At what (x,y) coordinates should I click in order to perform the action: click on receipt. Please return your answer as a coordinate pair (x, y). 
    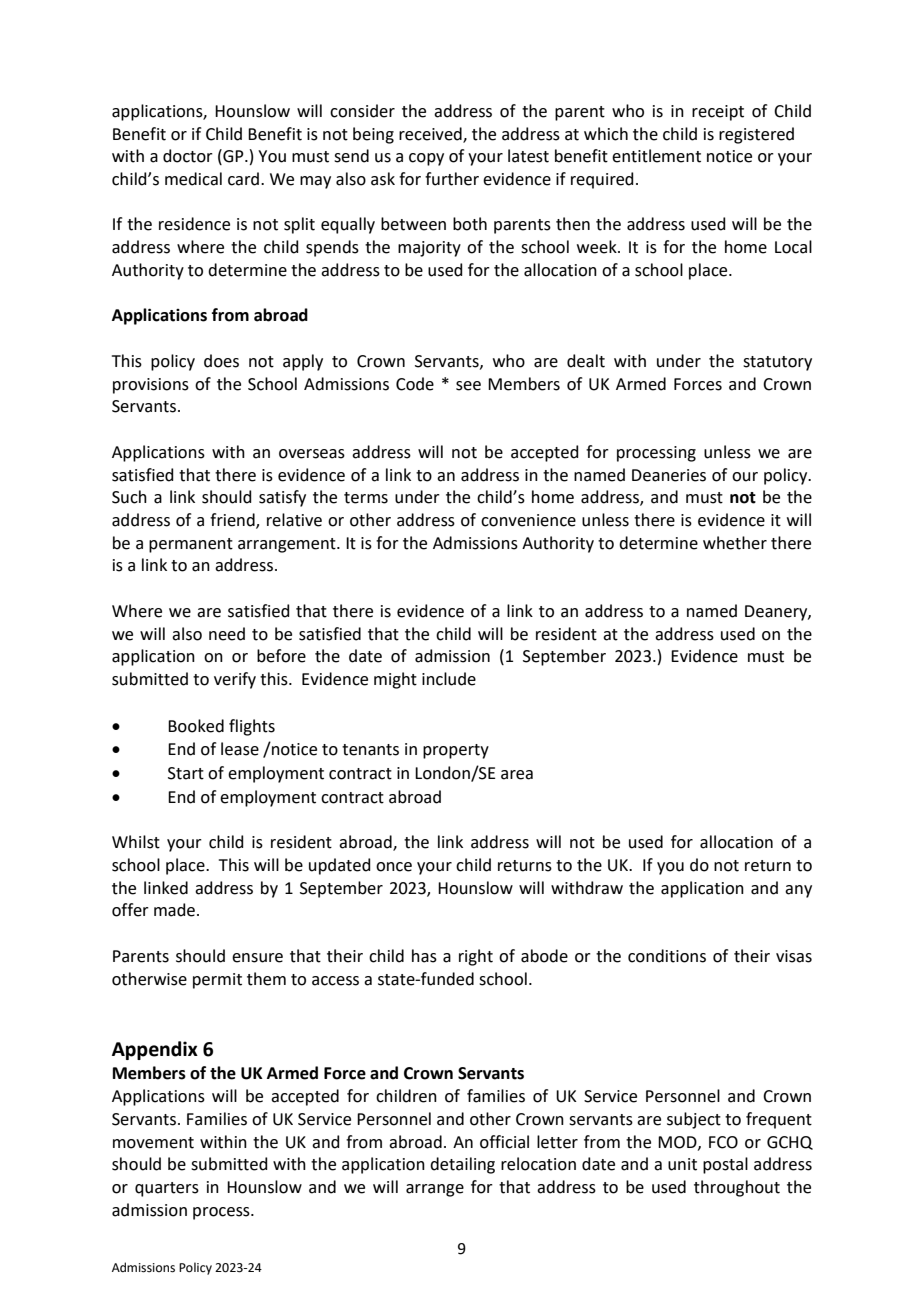
    Looking at the image, I should click on (718, 113).
